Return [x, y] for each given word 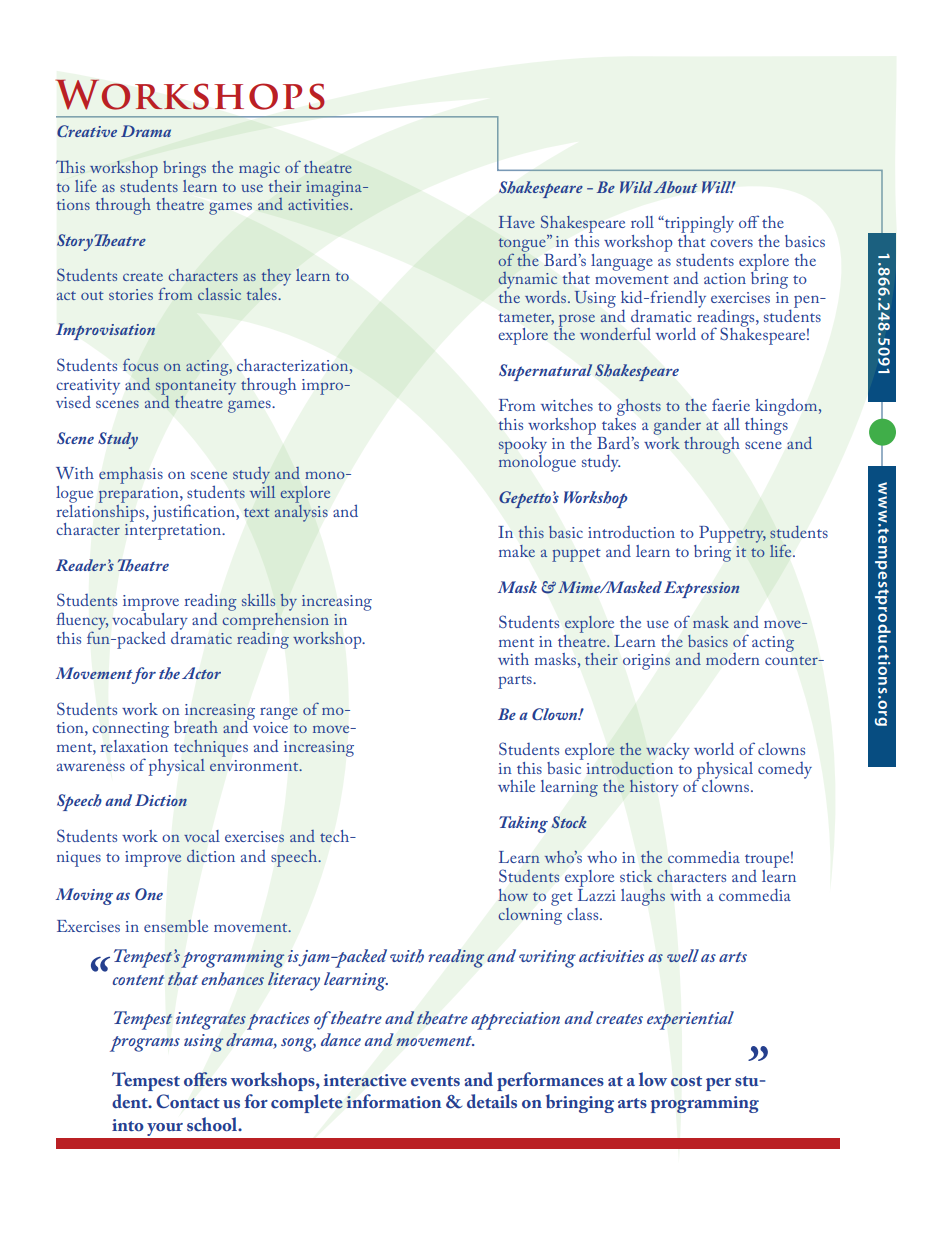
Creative [87, 131]
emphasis [131, 475]
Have [517, 222]
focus [140, 365]
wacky [668, 751]
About [675, 187]
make [517, 551]
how [513, 895]
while [516, 786]
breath [196, 727]
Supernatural [545, 372]
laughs [643, 897]
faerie [731, 404]
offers [205, 1079]
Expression [702, 589]
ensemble [176, 926]
